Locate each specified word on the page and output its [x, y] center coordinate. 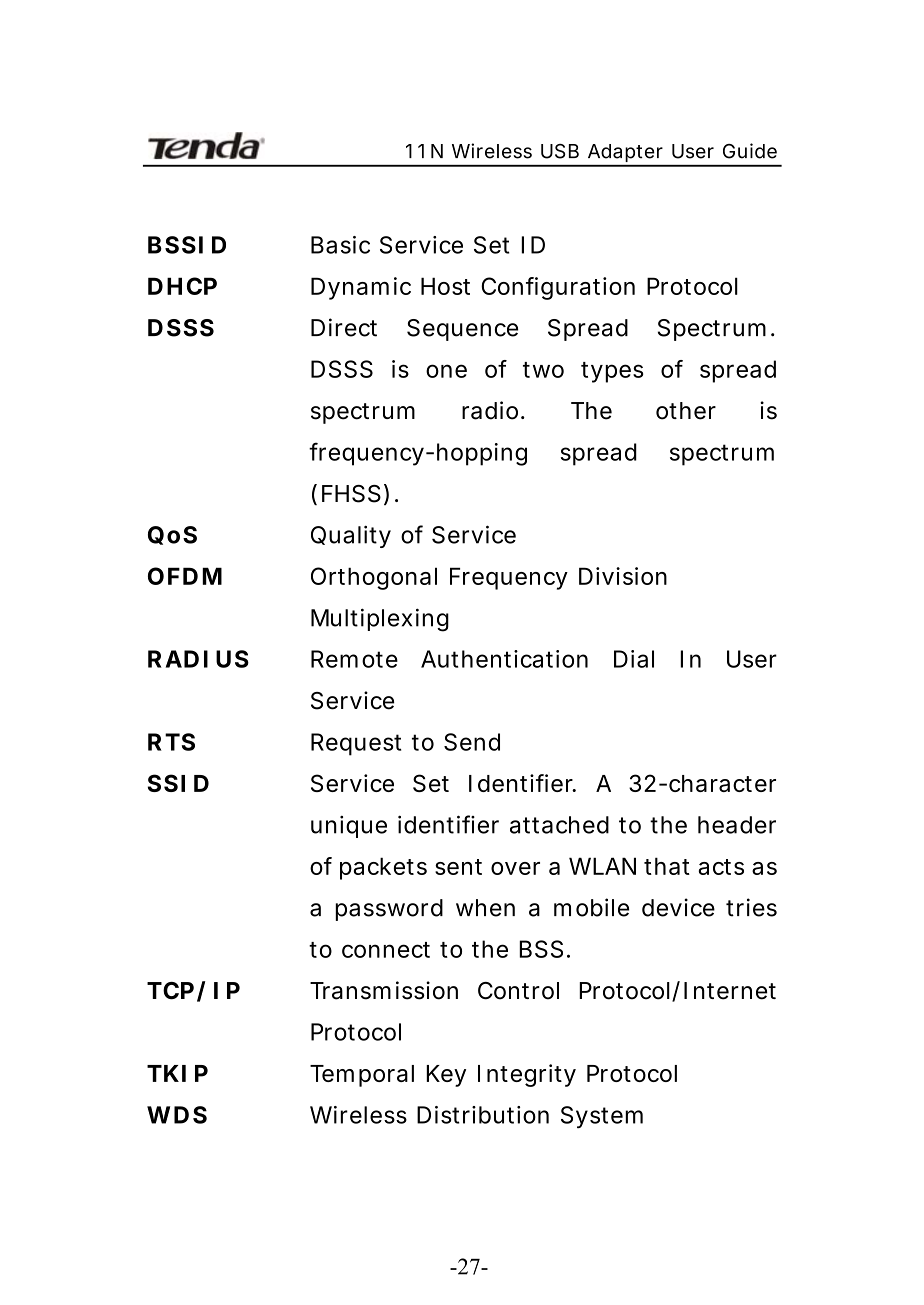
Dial [634, 659]
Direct [344, 327]
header [737, 825]
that [667, 866]
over [515, 868]
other [686, 411]
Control [518, 991]
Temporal [362, 1076]
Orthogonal [374, 578]
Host [445, 286]
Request [356, 744]
